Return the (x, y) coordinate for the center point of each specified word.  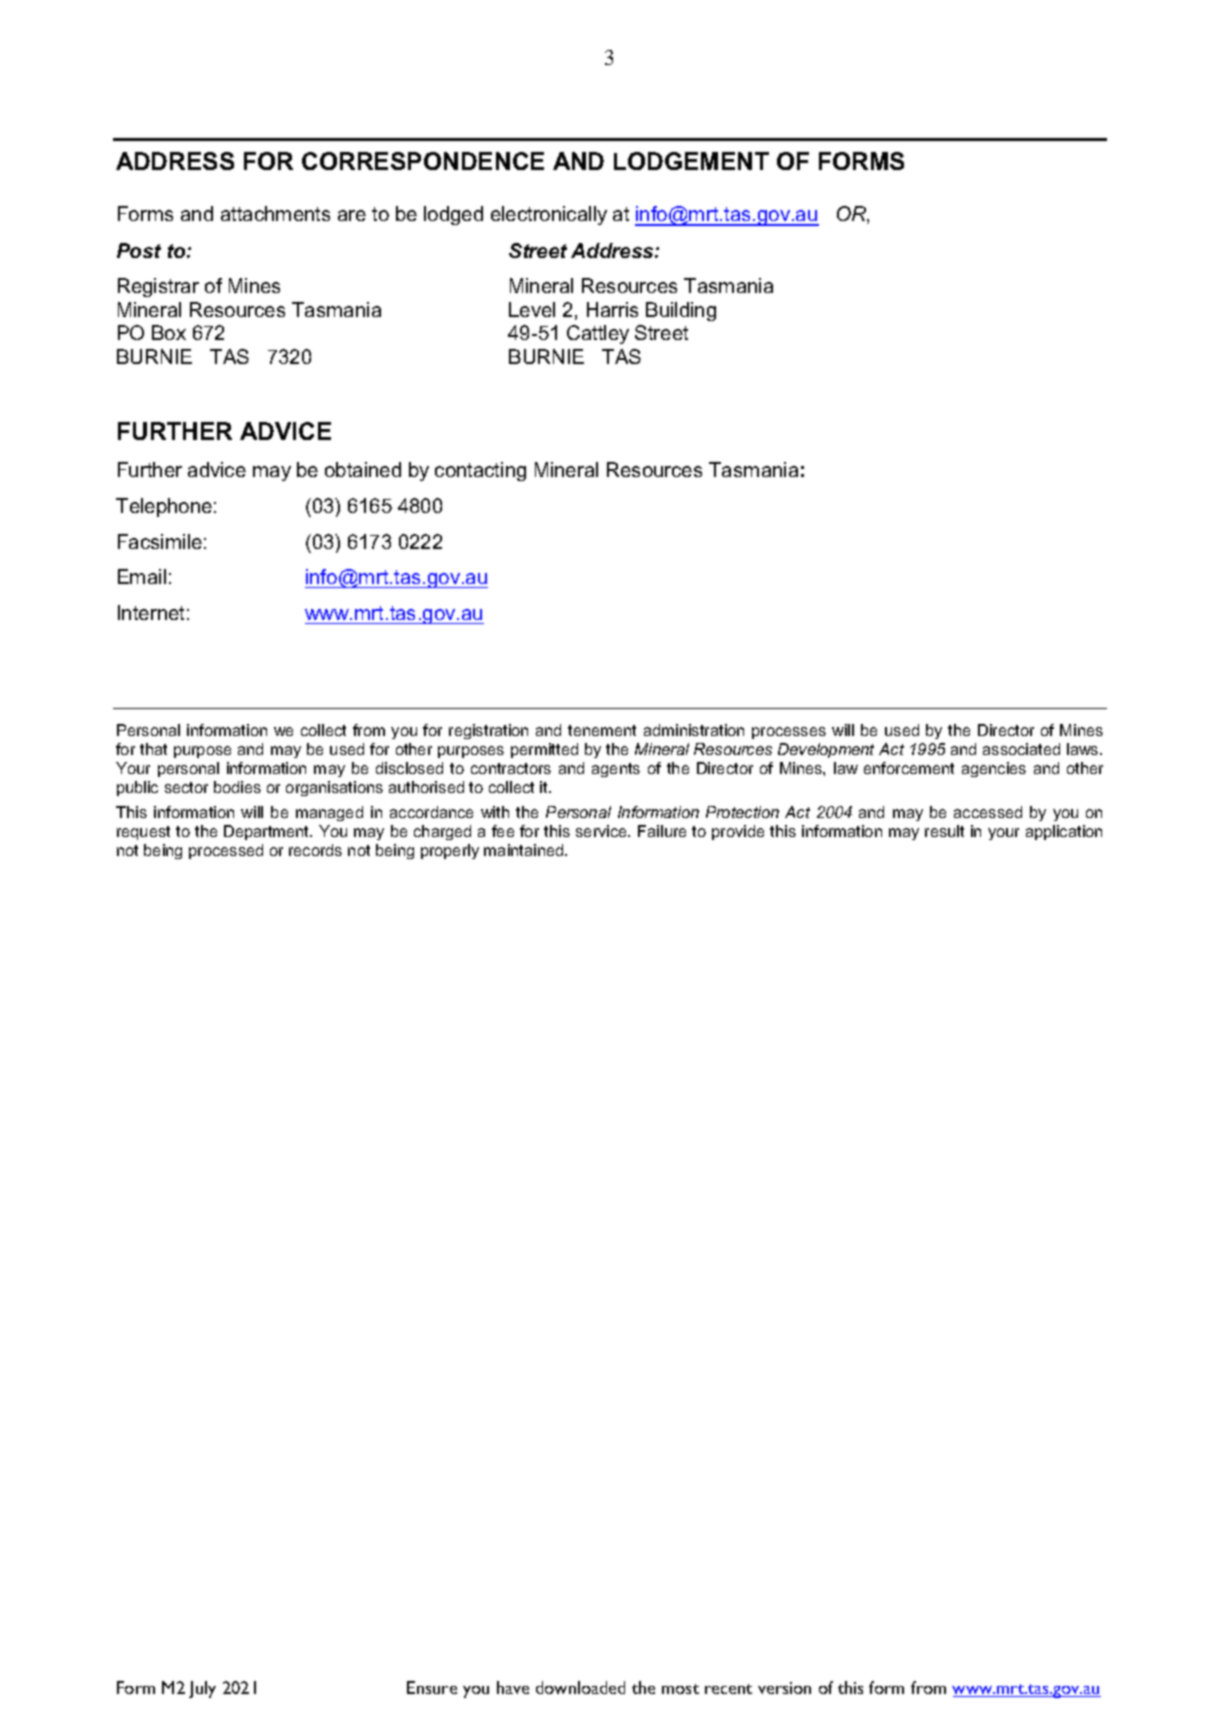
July (202, 1689)
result (944, 831)
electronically (549, 215)
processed (226, 851)
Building (681, 311)
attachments (275, 213)
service (603, 831)
